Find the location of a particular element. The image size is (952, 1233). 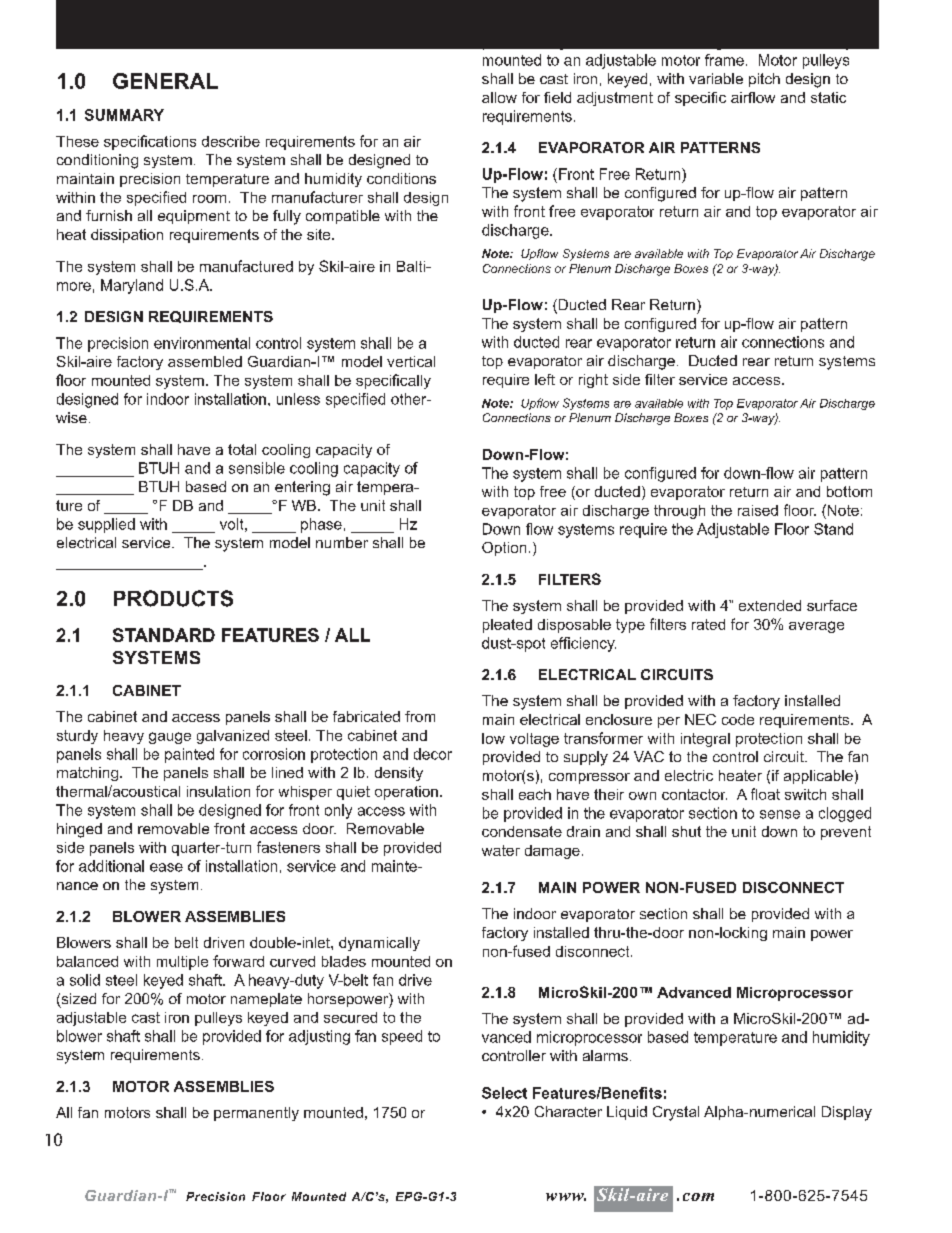

GENERAL is located at coordinates (165, 81).
